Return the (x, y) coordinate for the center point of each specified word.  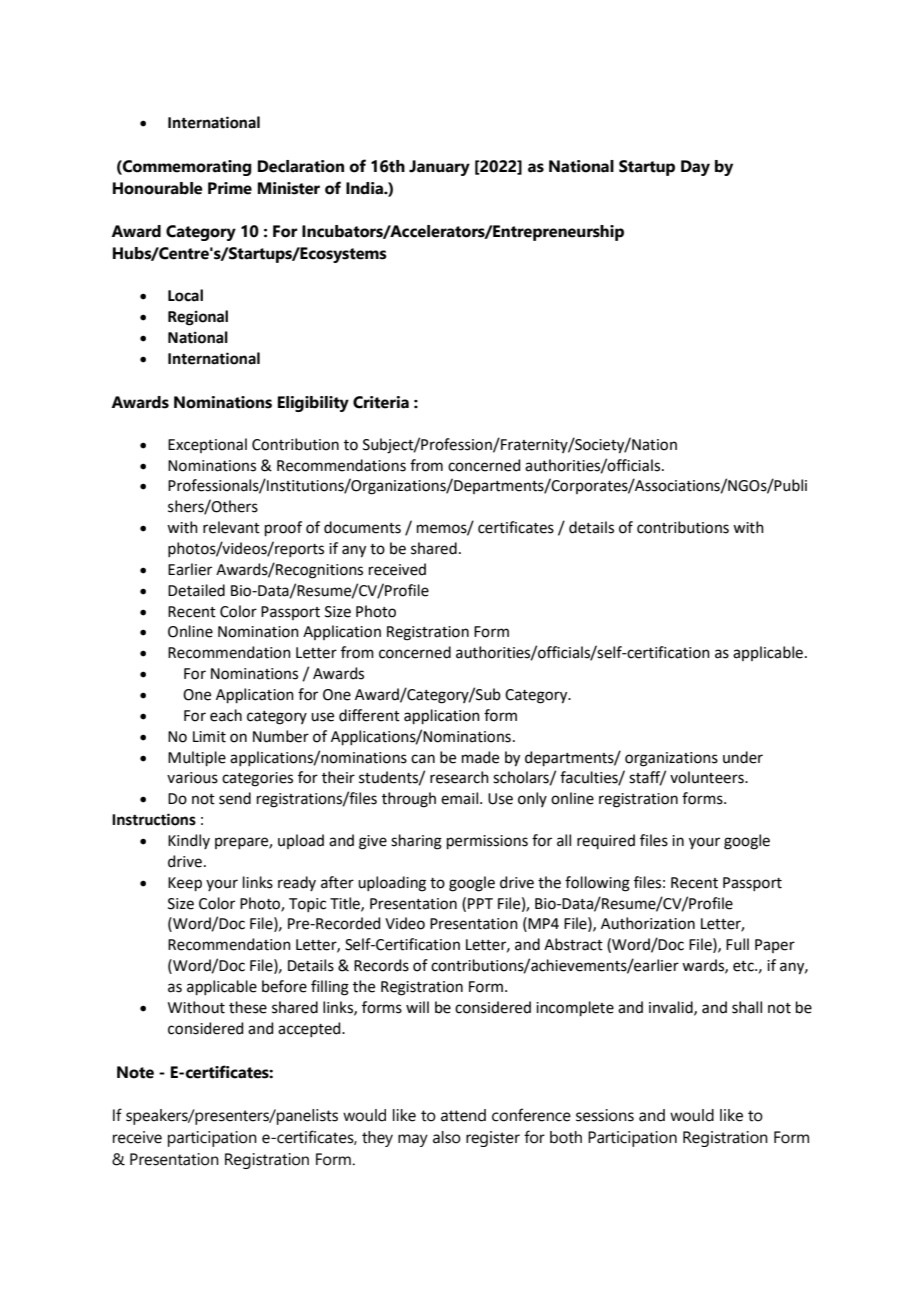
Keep (185, 884)
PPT (480, 903)
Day (695, 168)
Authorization (648, 923)
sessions (605, 1115)
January (439, 168)
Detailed (196, 590)
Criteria (381, 402)
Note (135, 1072)
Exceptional (207, 445)
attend (463, 1115)
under (743, 757)
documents (362, 527)
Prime (230, 188)
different (369, 715)
